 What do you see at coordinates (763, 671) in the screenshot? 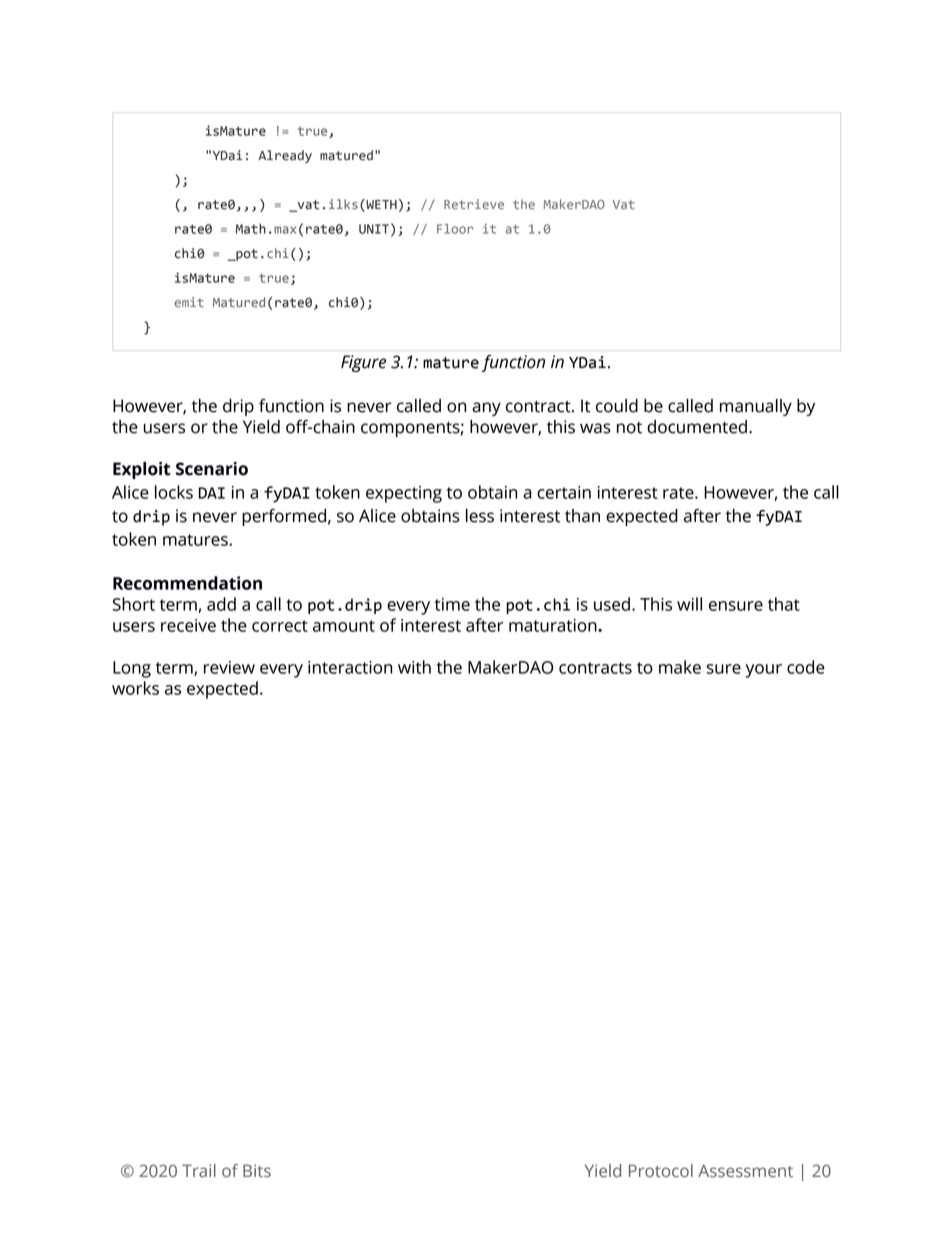
I see `your` at bounding box center [763, 671].
